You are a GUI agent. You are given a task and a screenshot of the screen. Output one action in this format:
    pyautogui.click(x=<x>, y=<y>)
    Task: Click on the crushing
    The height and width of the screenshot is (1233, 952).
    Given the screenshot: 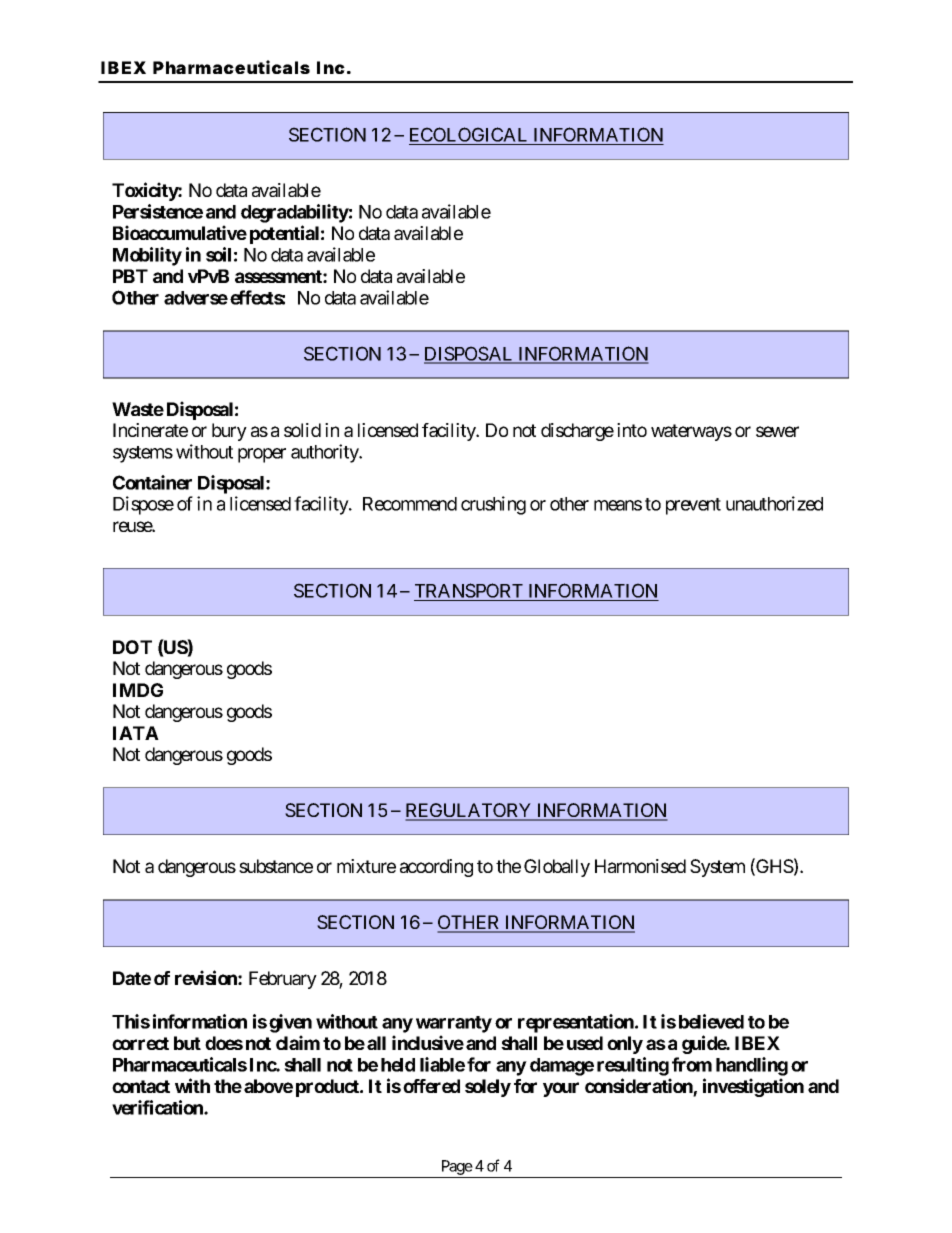 What is the action you would take?
    pyautogui.click(x=493, y=505)
